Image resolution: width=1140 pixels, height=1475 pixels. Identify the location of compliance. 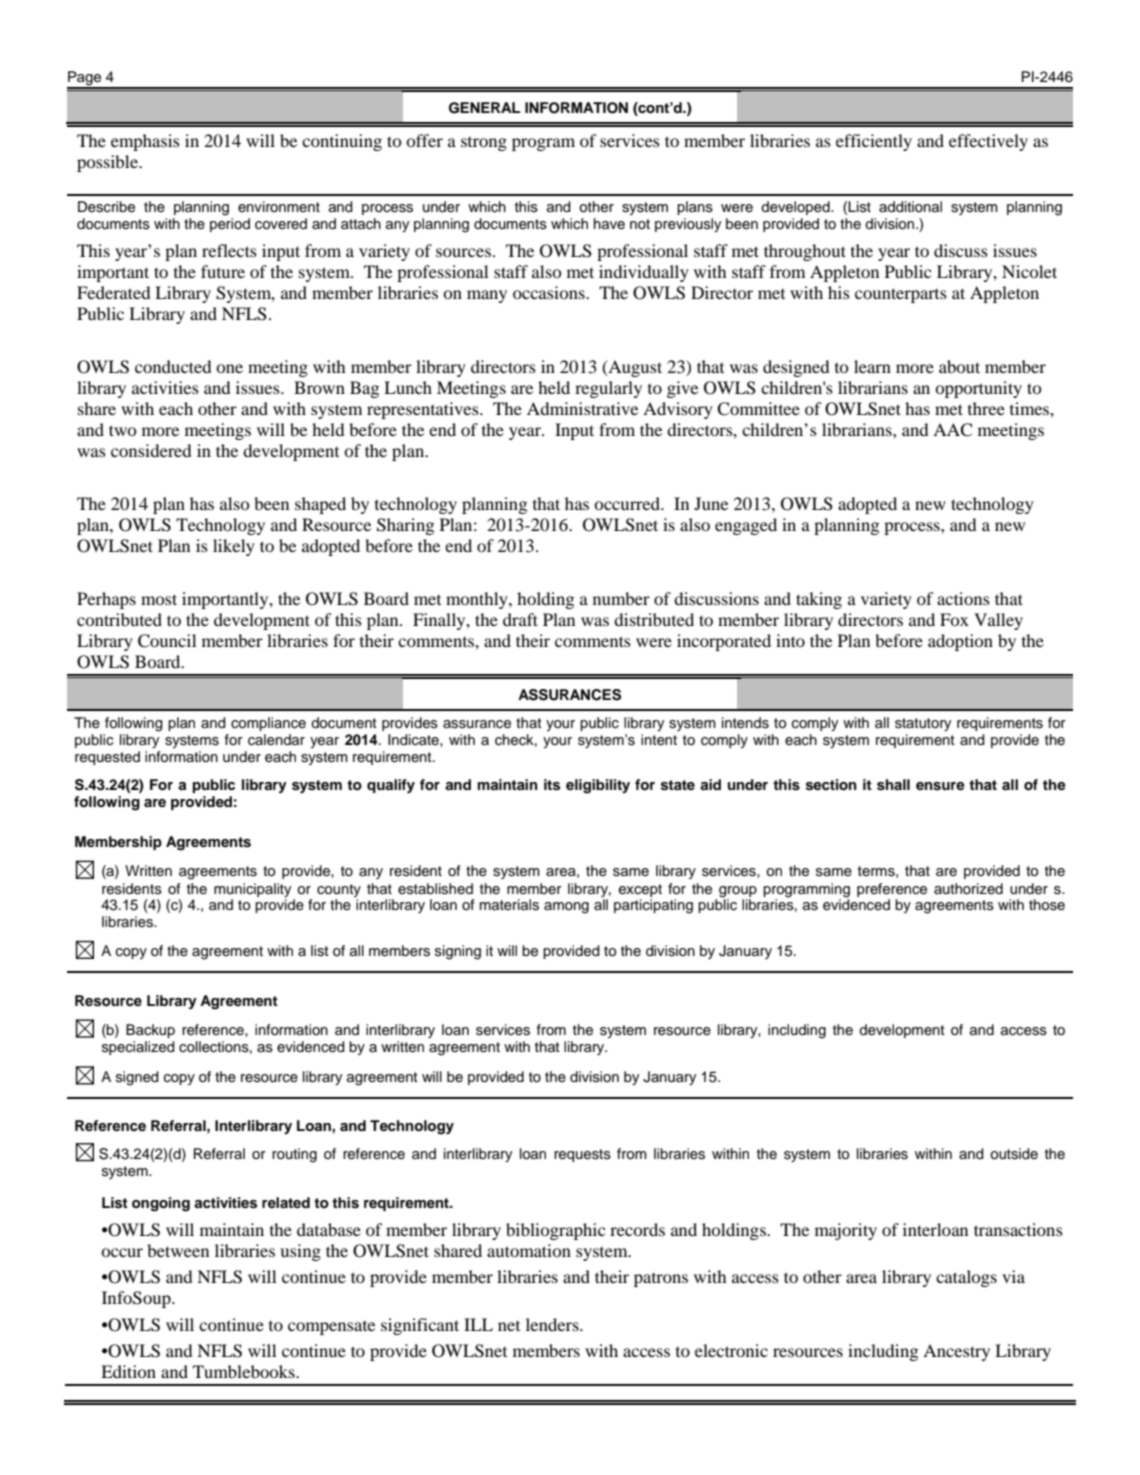
(268, 724).
